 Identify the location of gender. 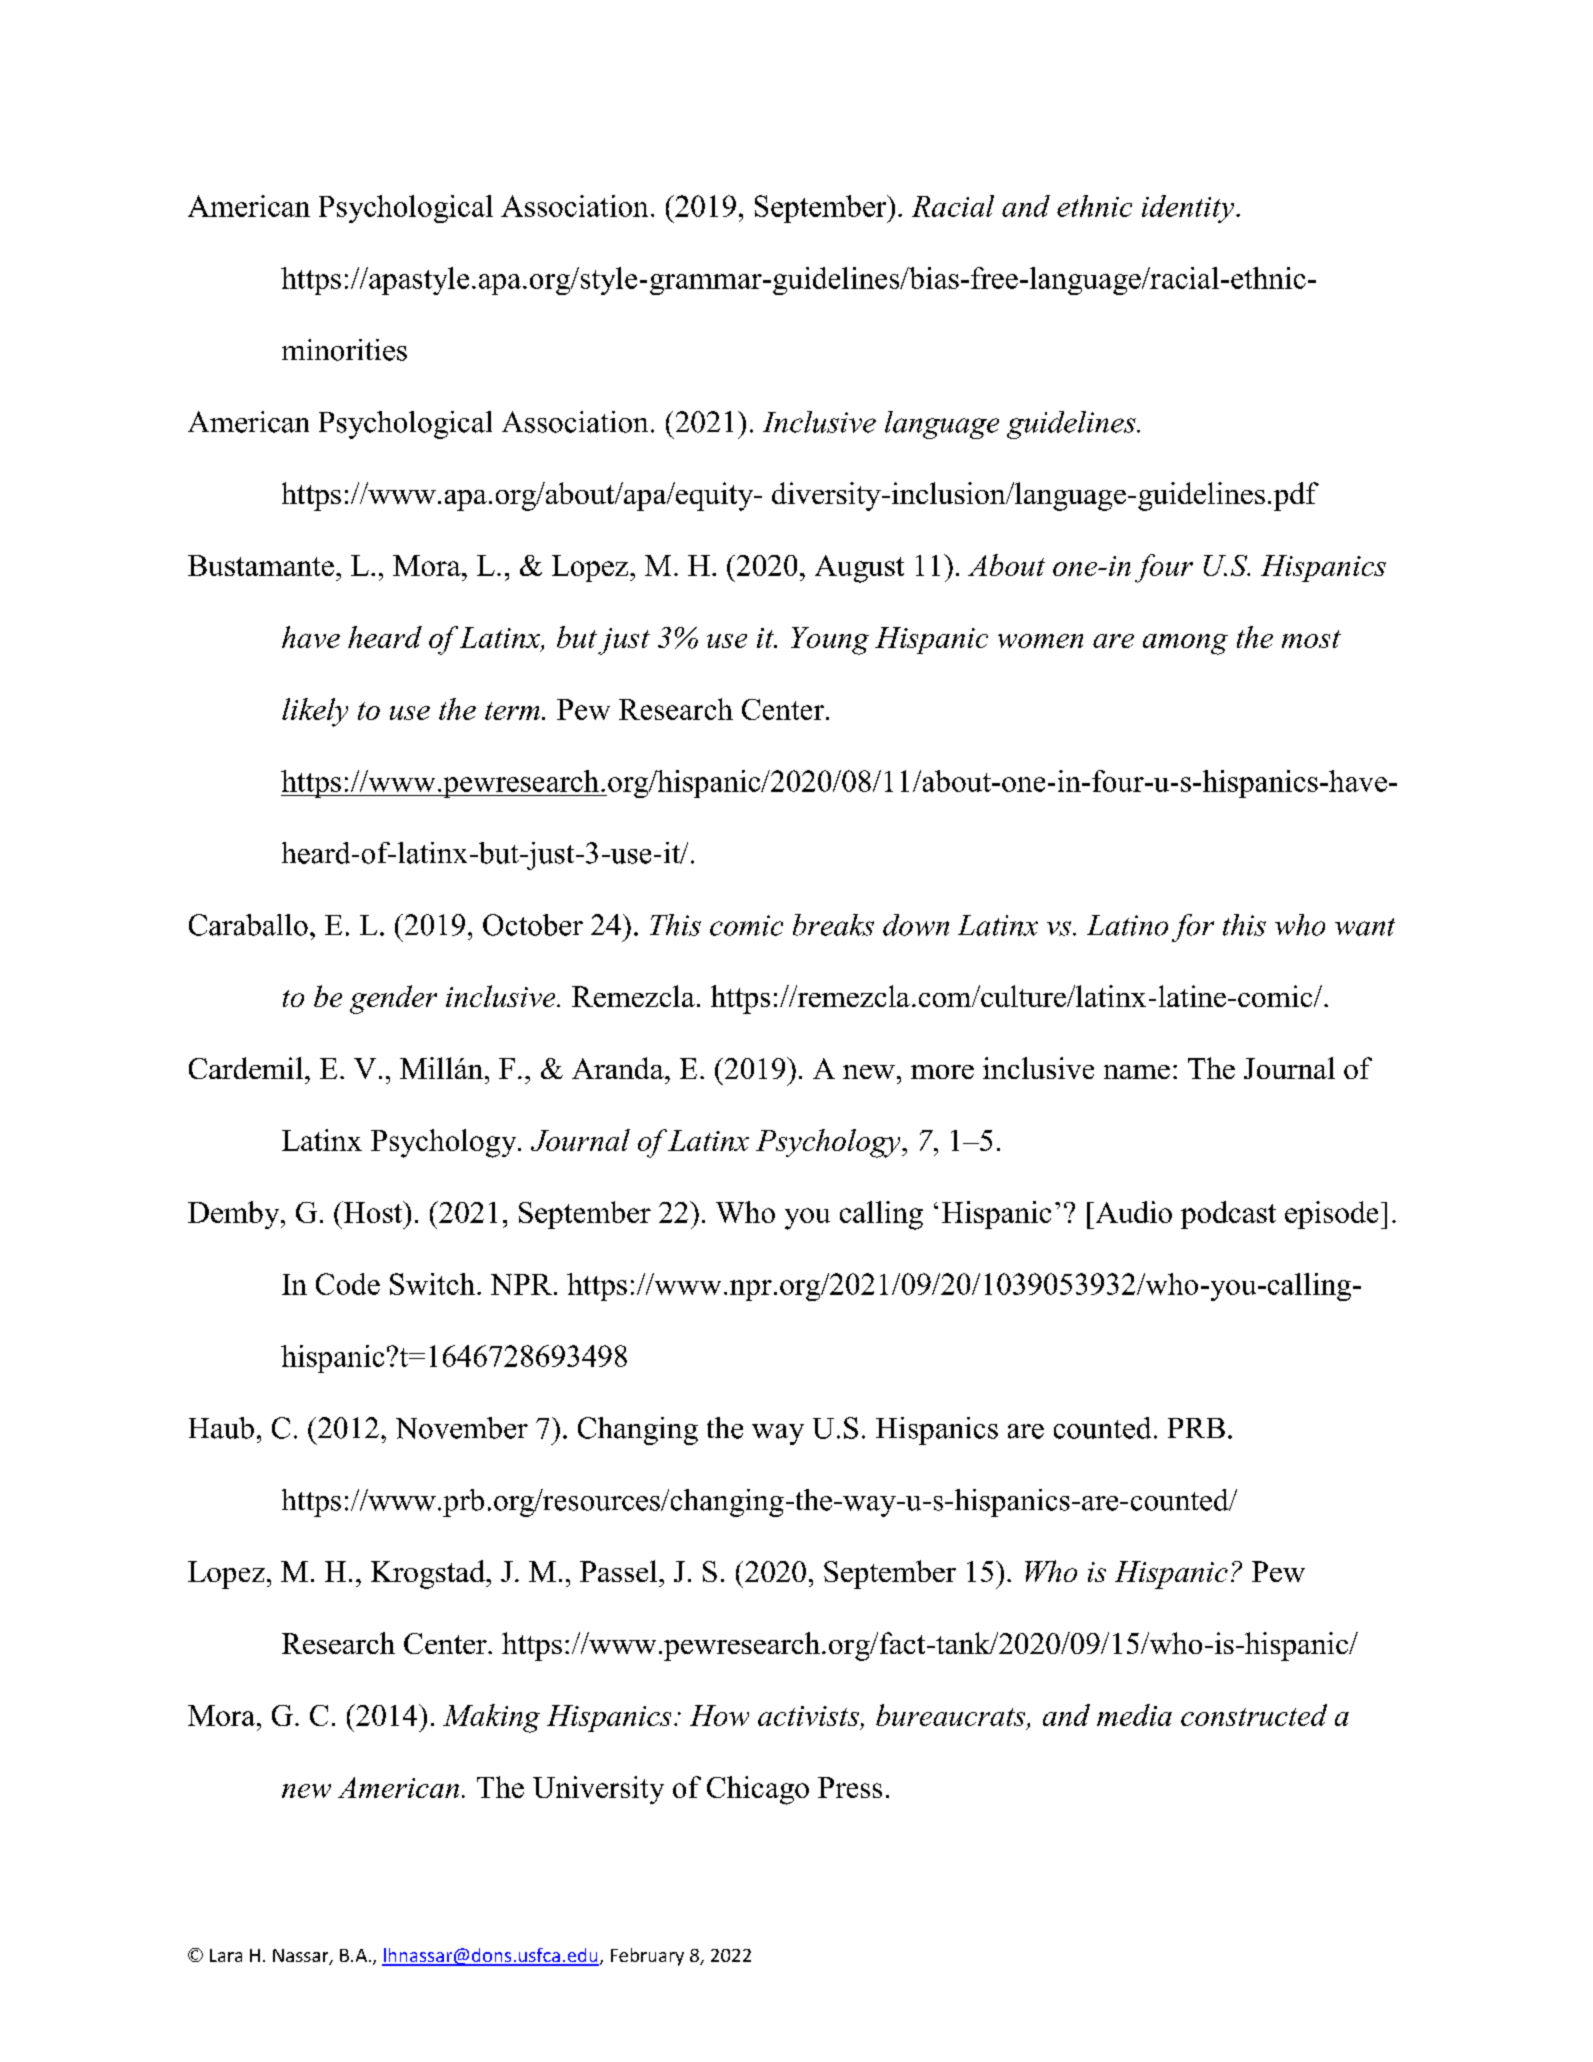
(393, 999).
